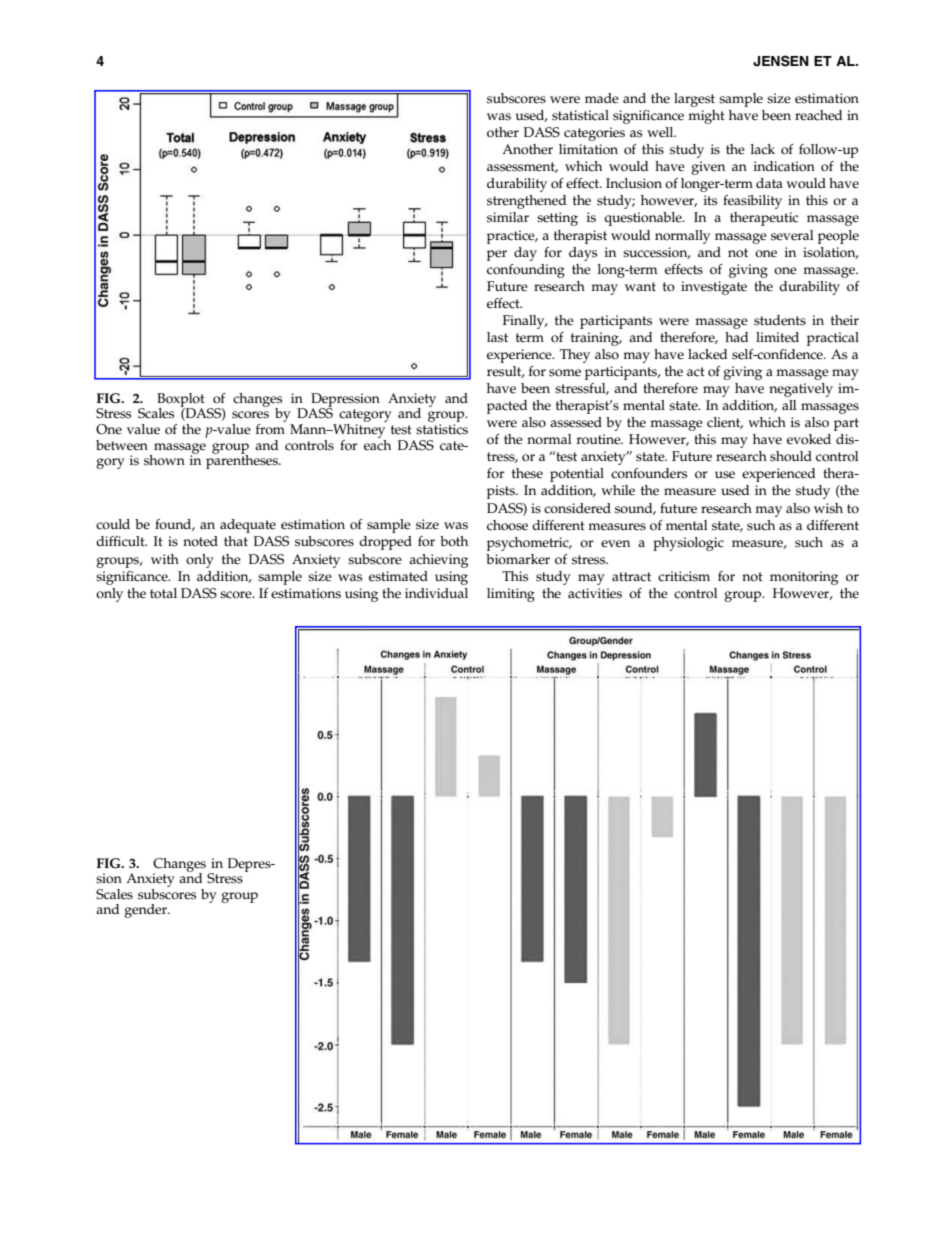 This page has height=1233, width=952. What do you see at coordinates (580, 115) in the page?
I see `statistical` at bounding box center [580, 115].
